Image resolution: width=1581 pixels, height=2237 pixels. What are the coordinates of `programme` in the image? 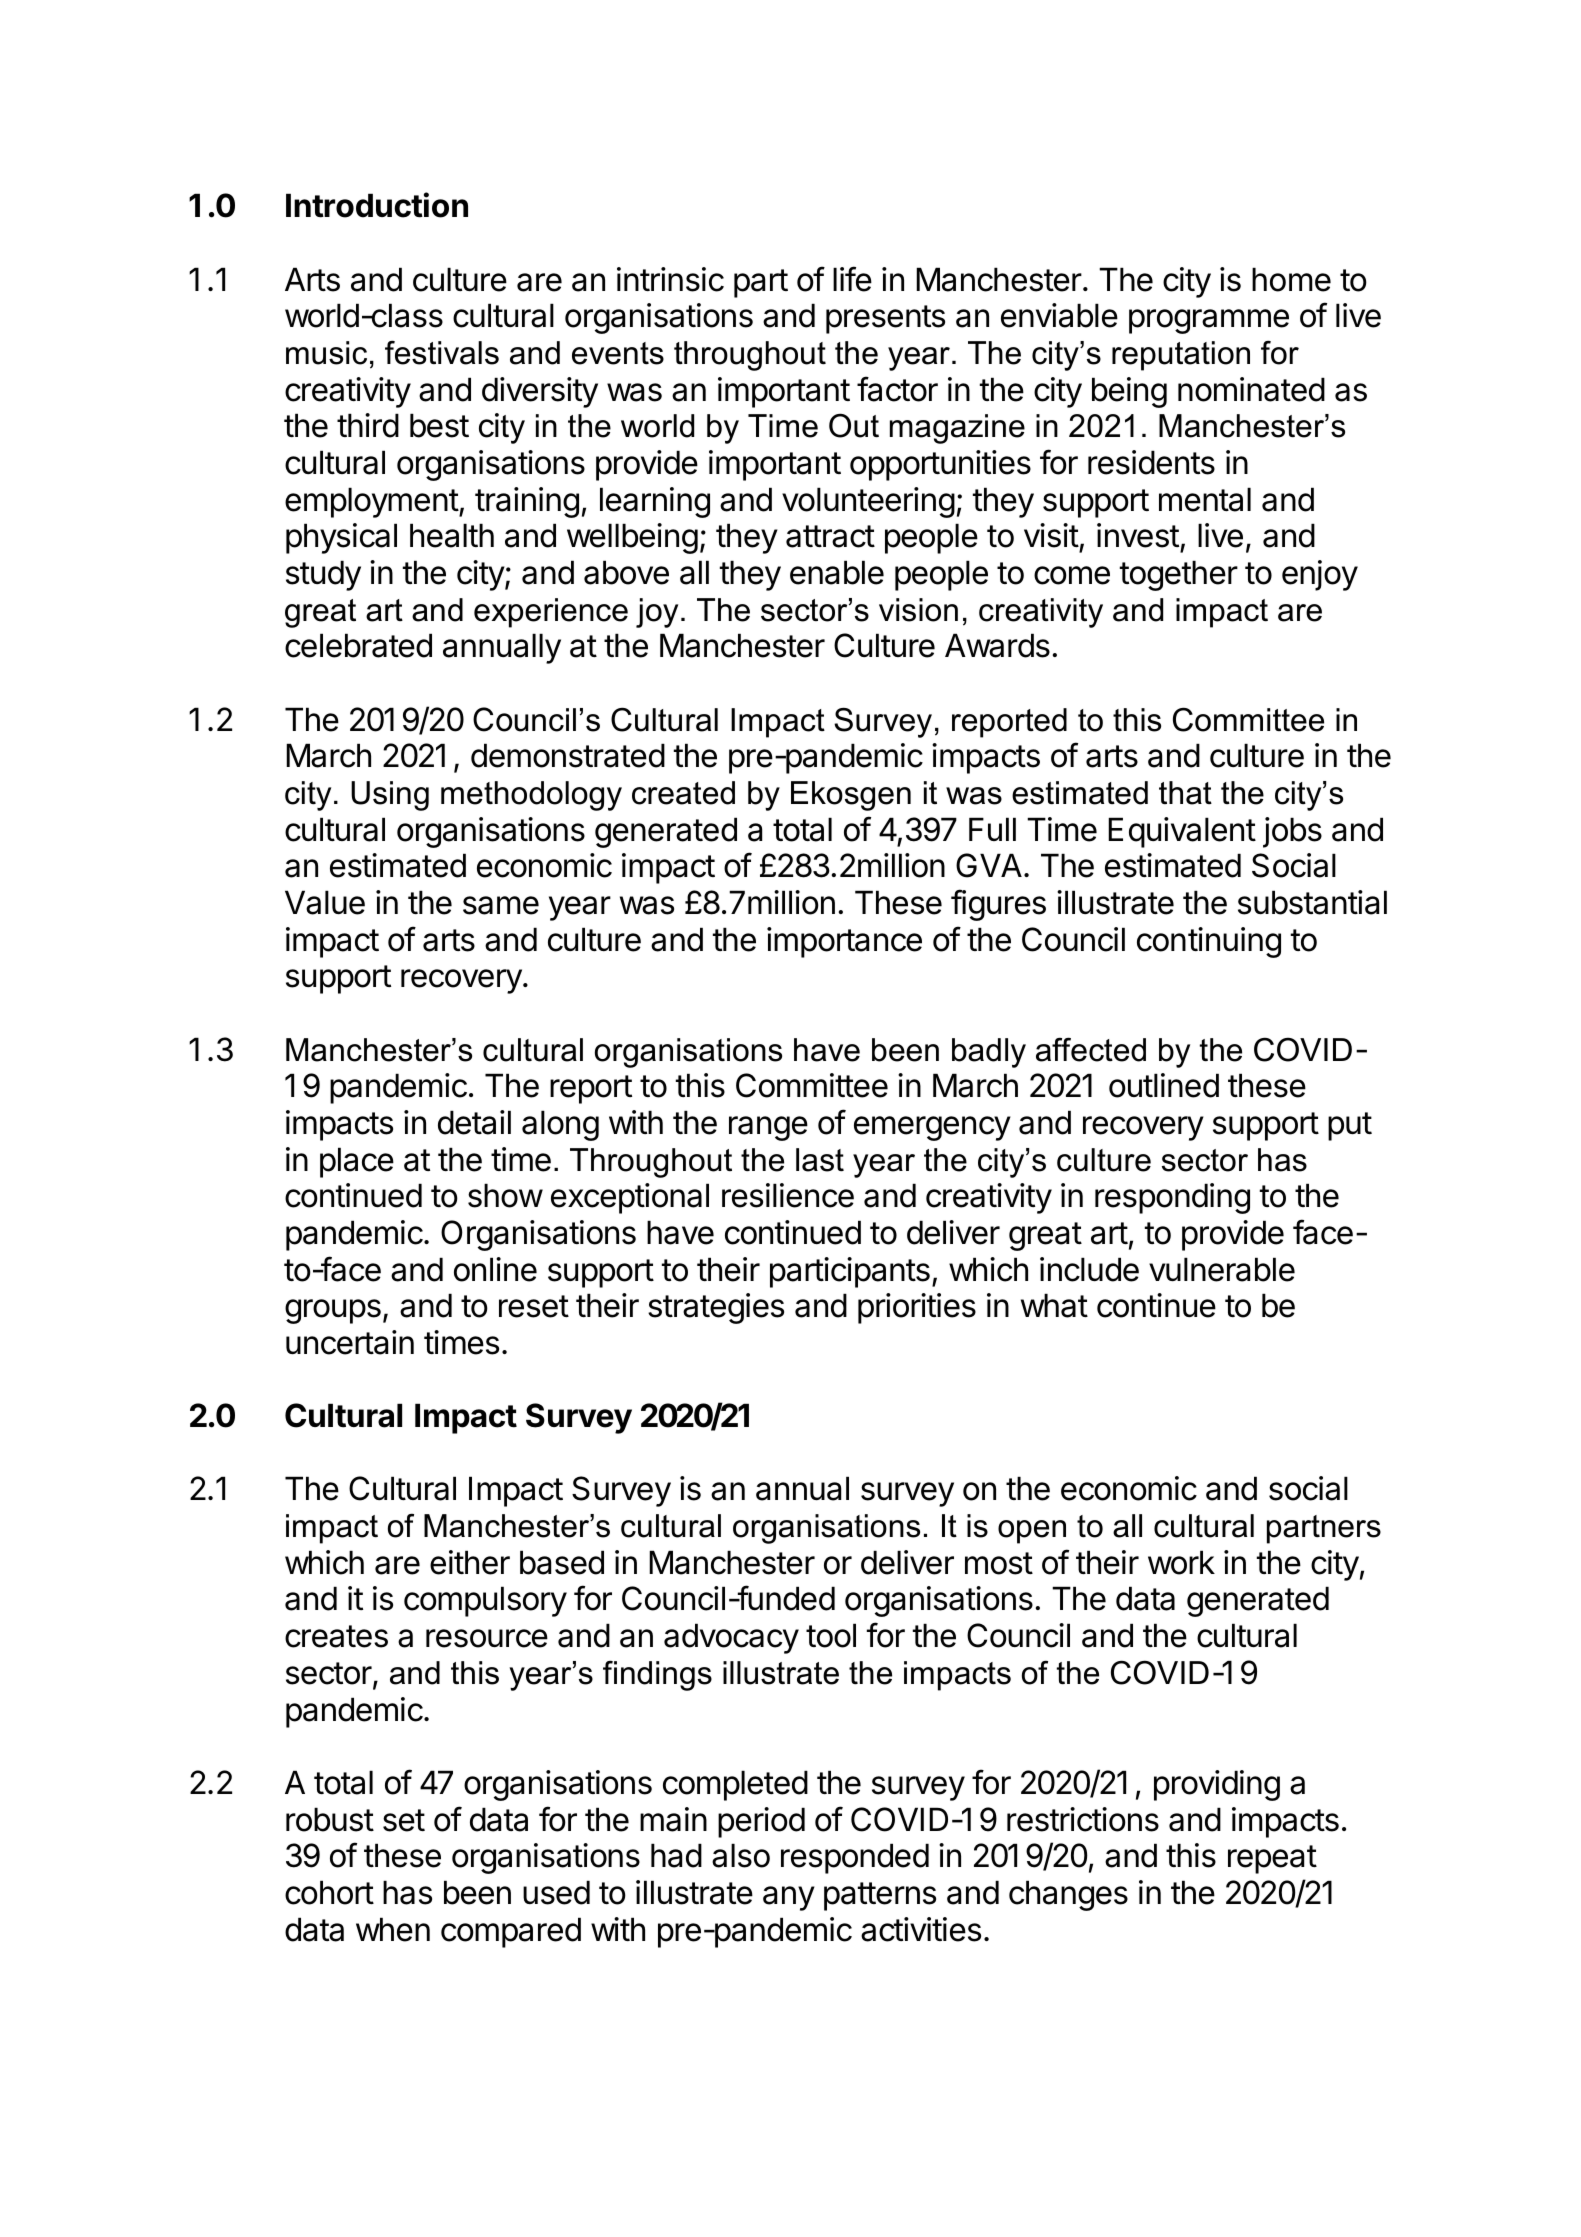 It's located at (1209, 321).
